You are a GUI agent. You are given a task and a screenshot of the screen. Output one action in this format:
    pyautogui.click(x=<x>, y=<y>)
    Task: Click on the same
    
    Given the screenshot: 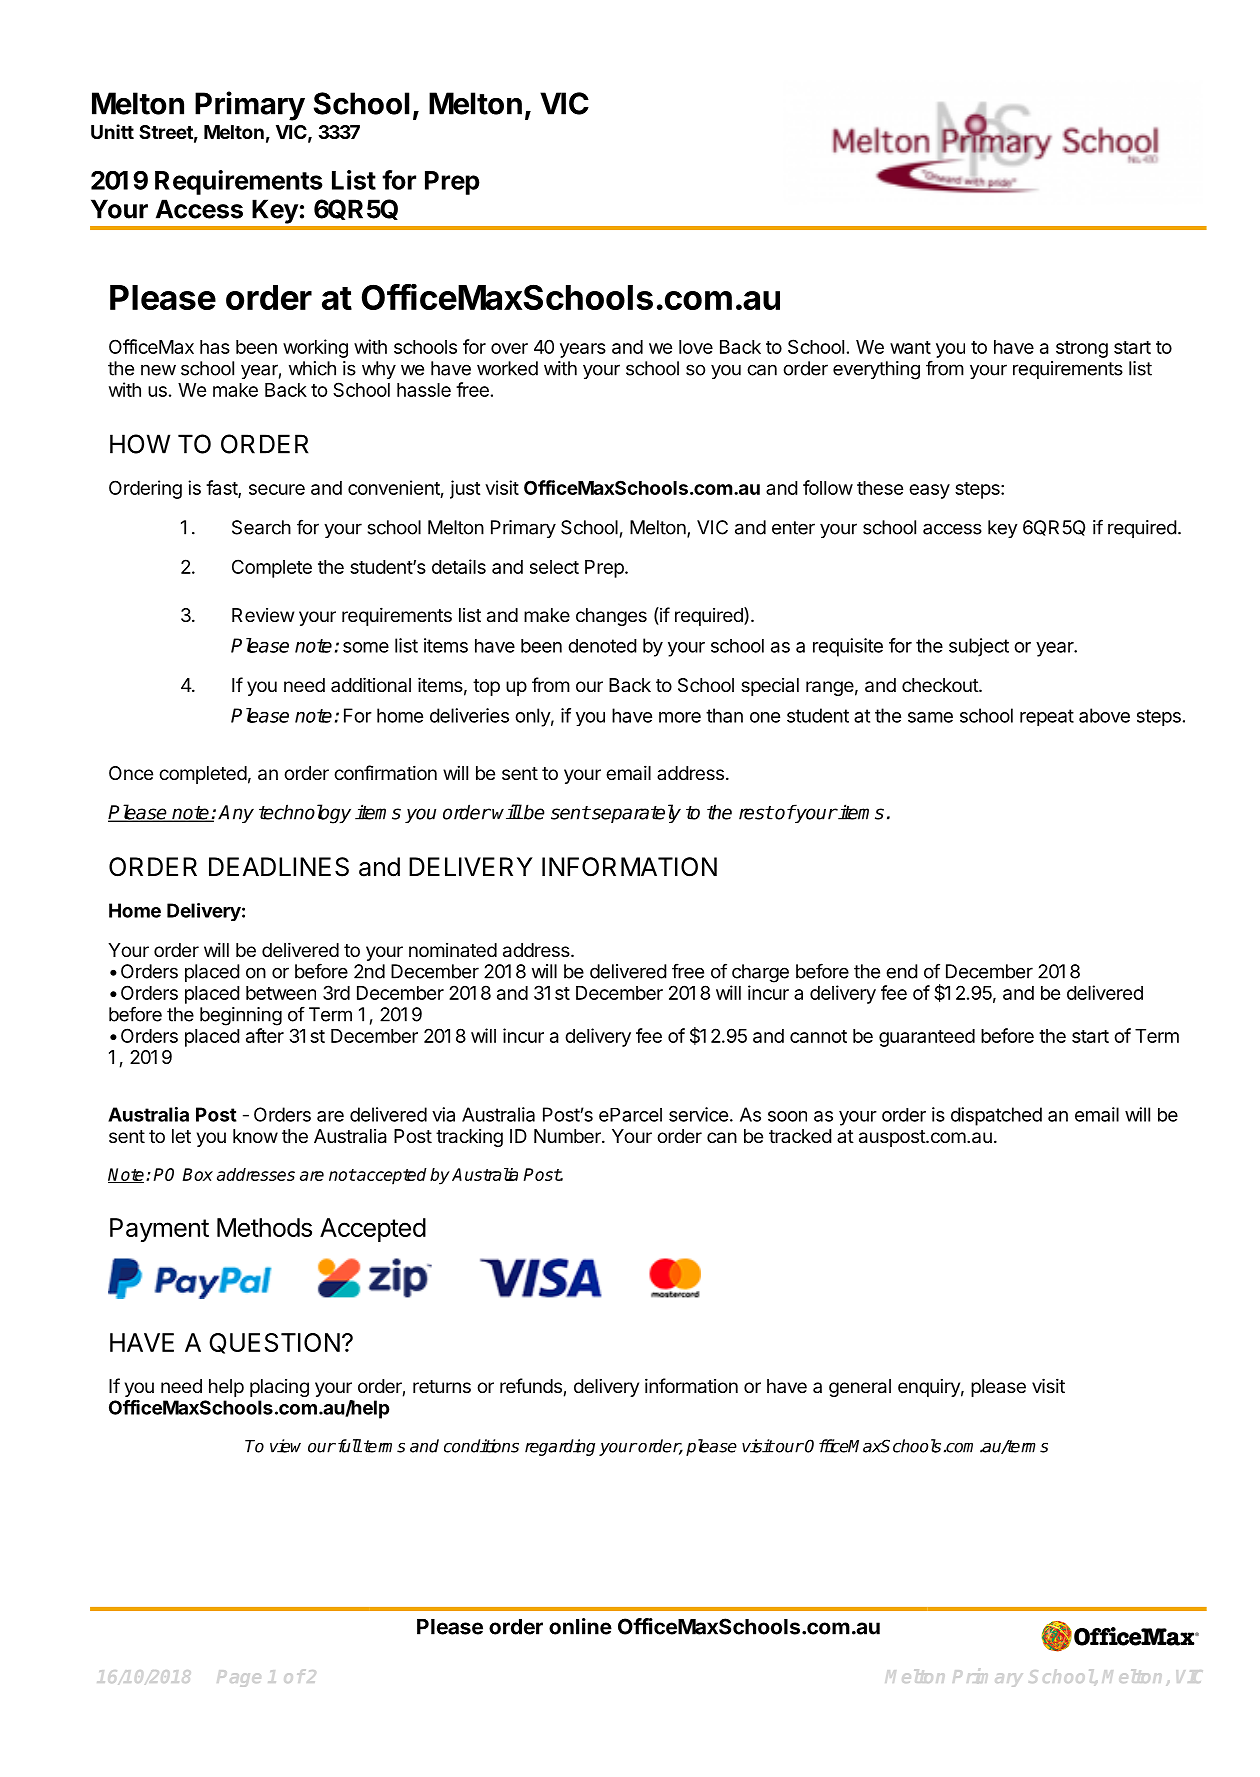 What is the action you would take?
    pyautogui.click(x=930, y=717)
